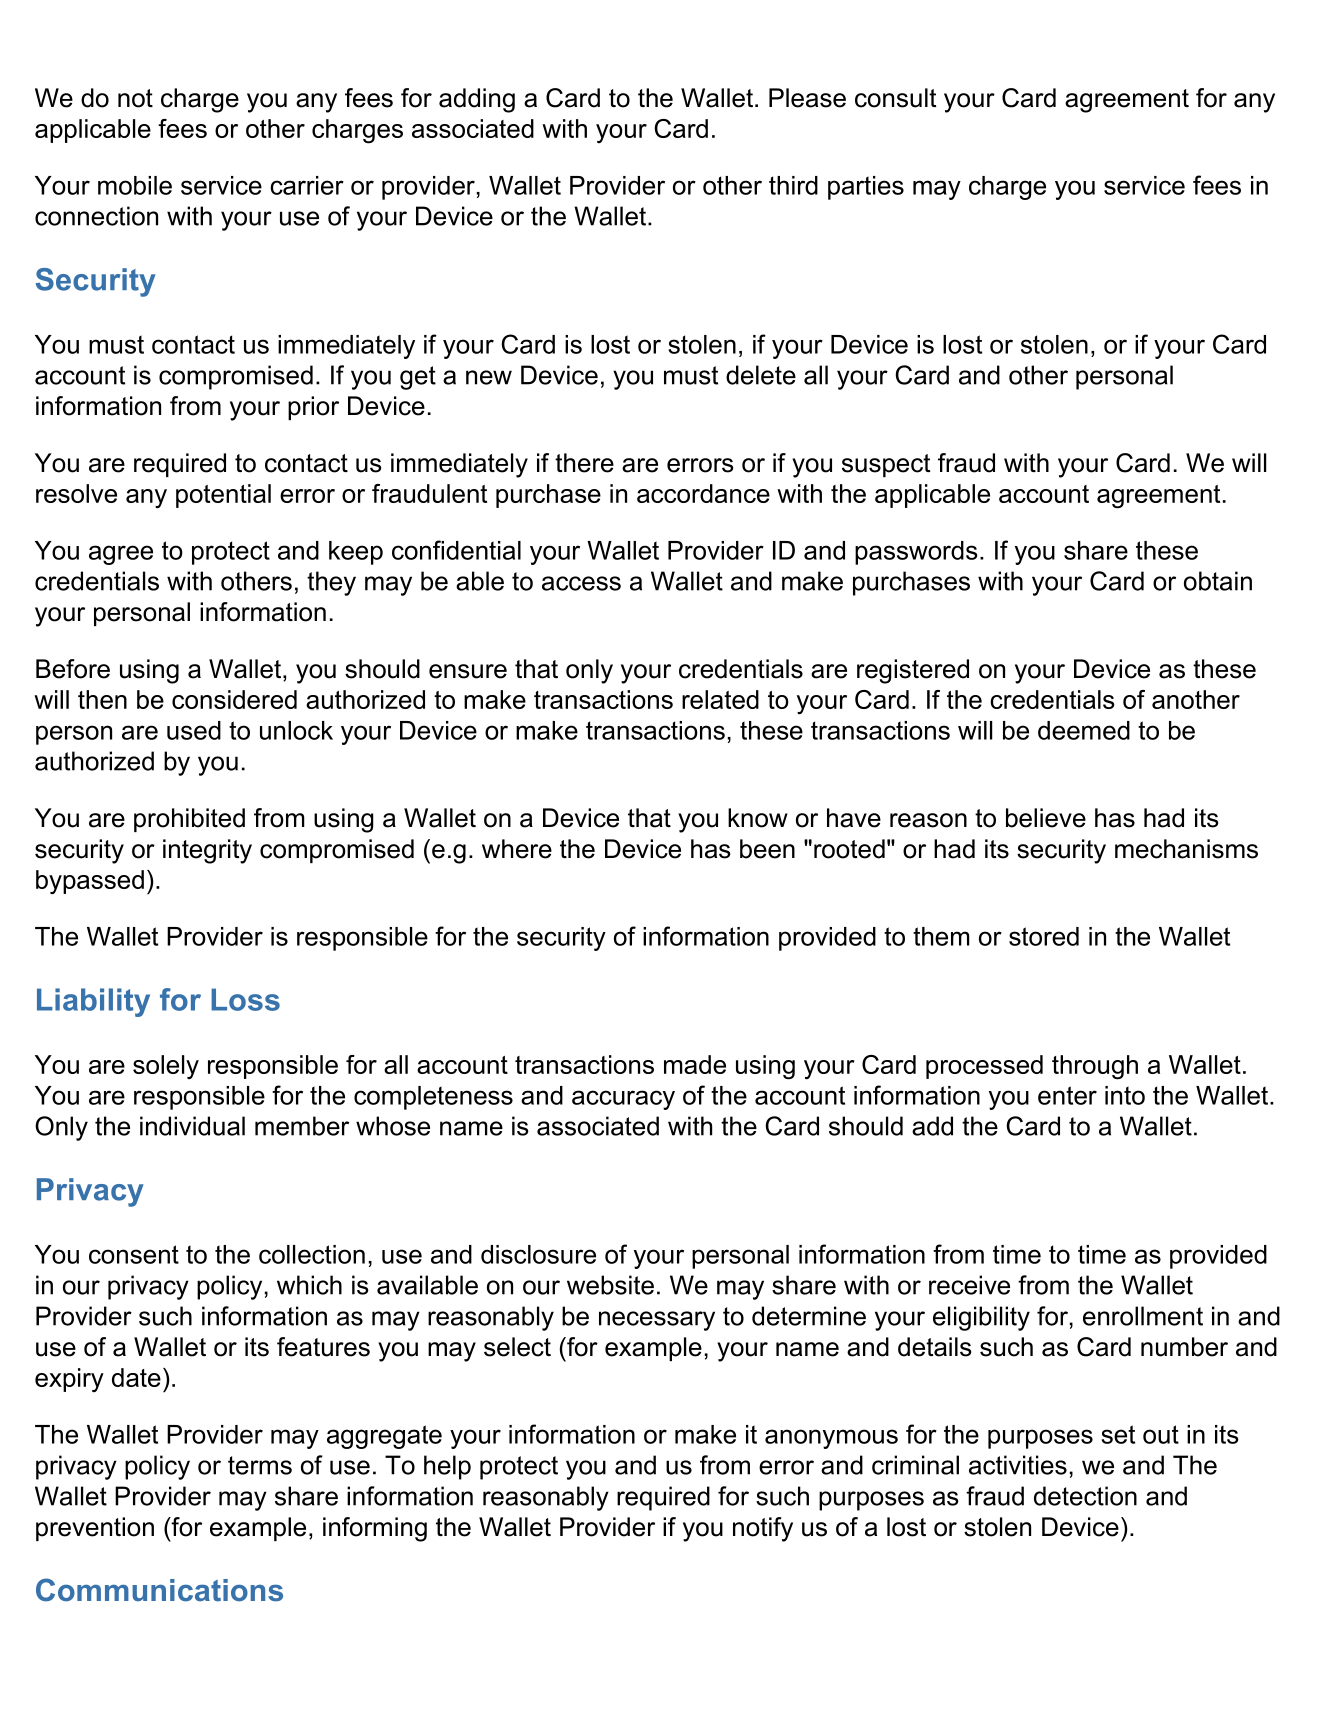  Describe the element at coordinates (159, 1590) in the screenshot. I see `Communications` at that location.
